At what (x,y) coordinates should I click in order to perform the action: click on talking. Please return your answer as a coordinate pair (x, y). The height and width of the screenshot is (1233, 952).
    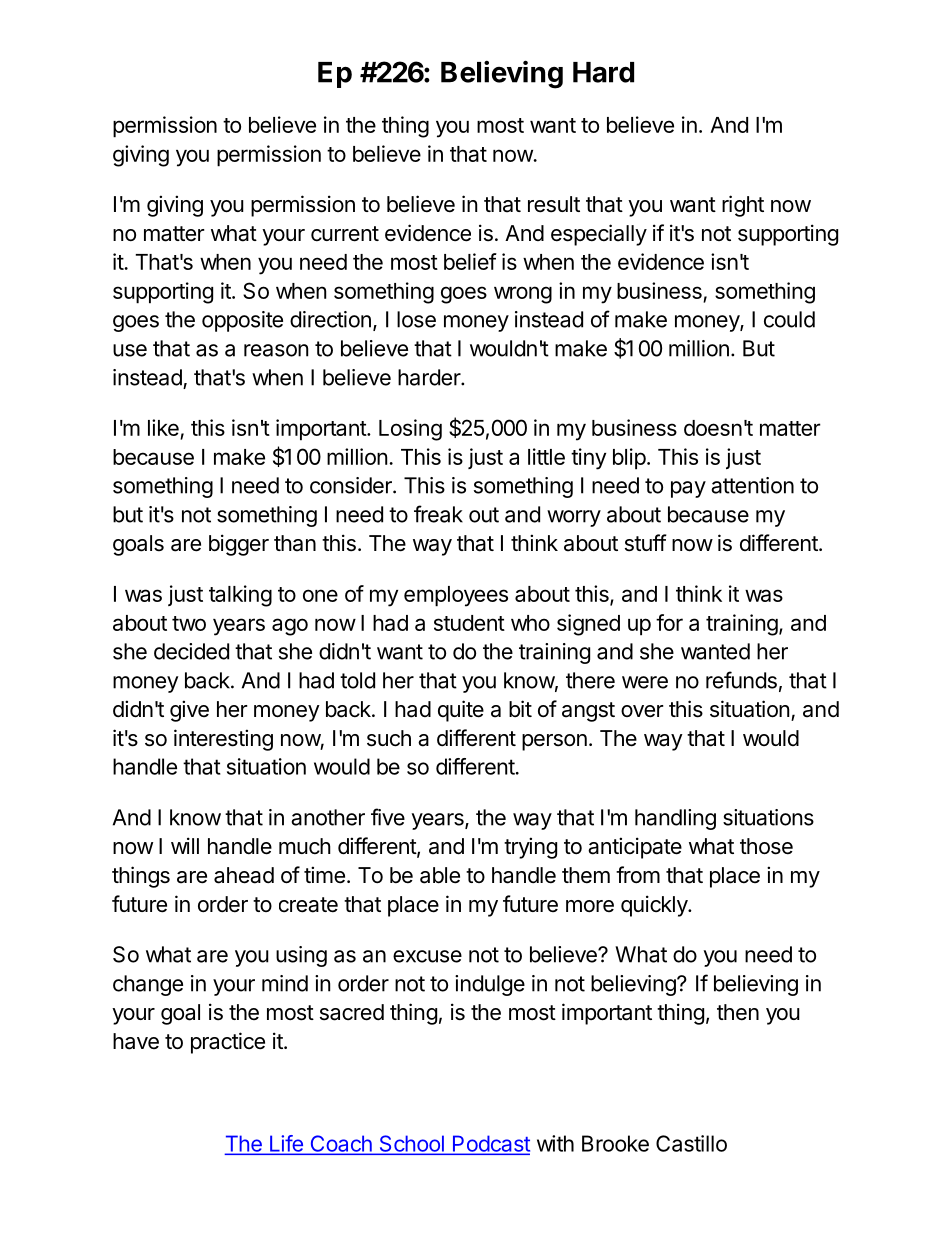
    Looking at the image, I should click on (240, 596).
